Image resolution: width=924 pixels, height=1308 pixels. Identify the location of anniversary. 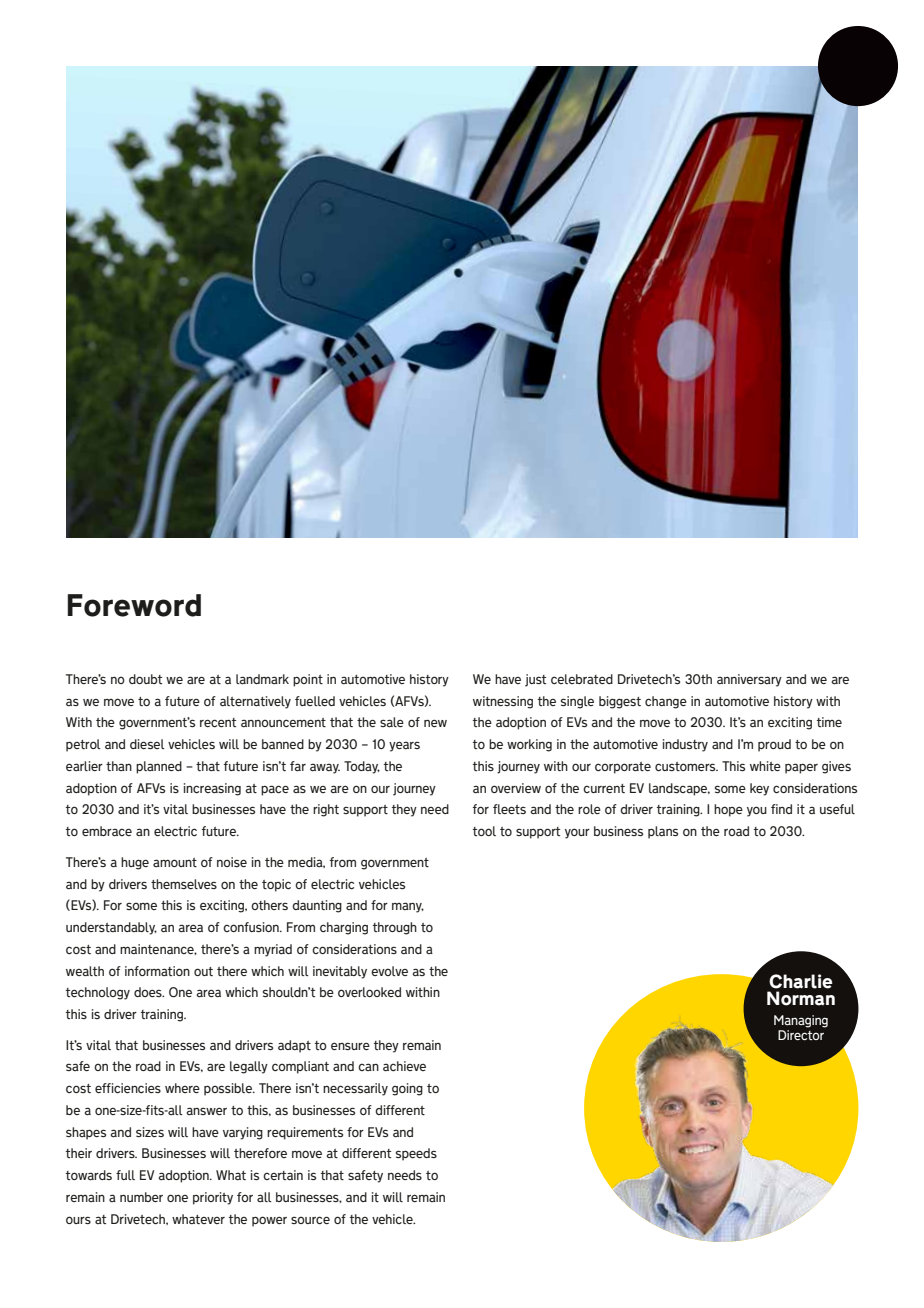
(749, 680).
